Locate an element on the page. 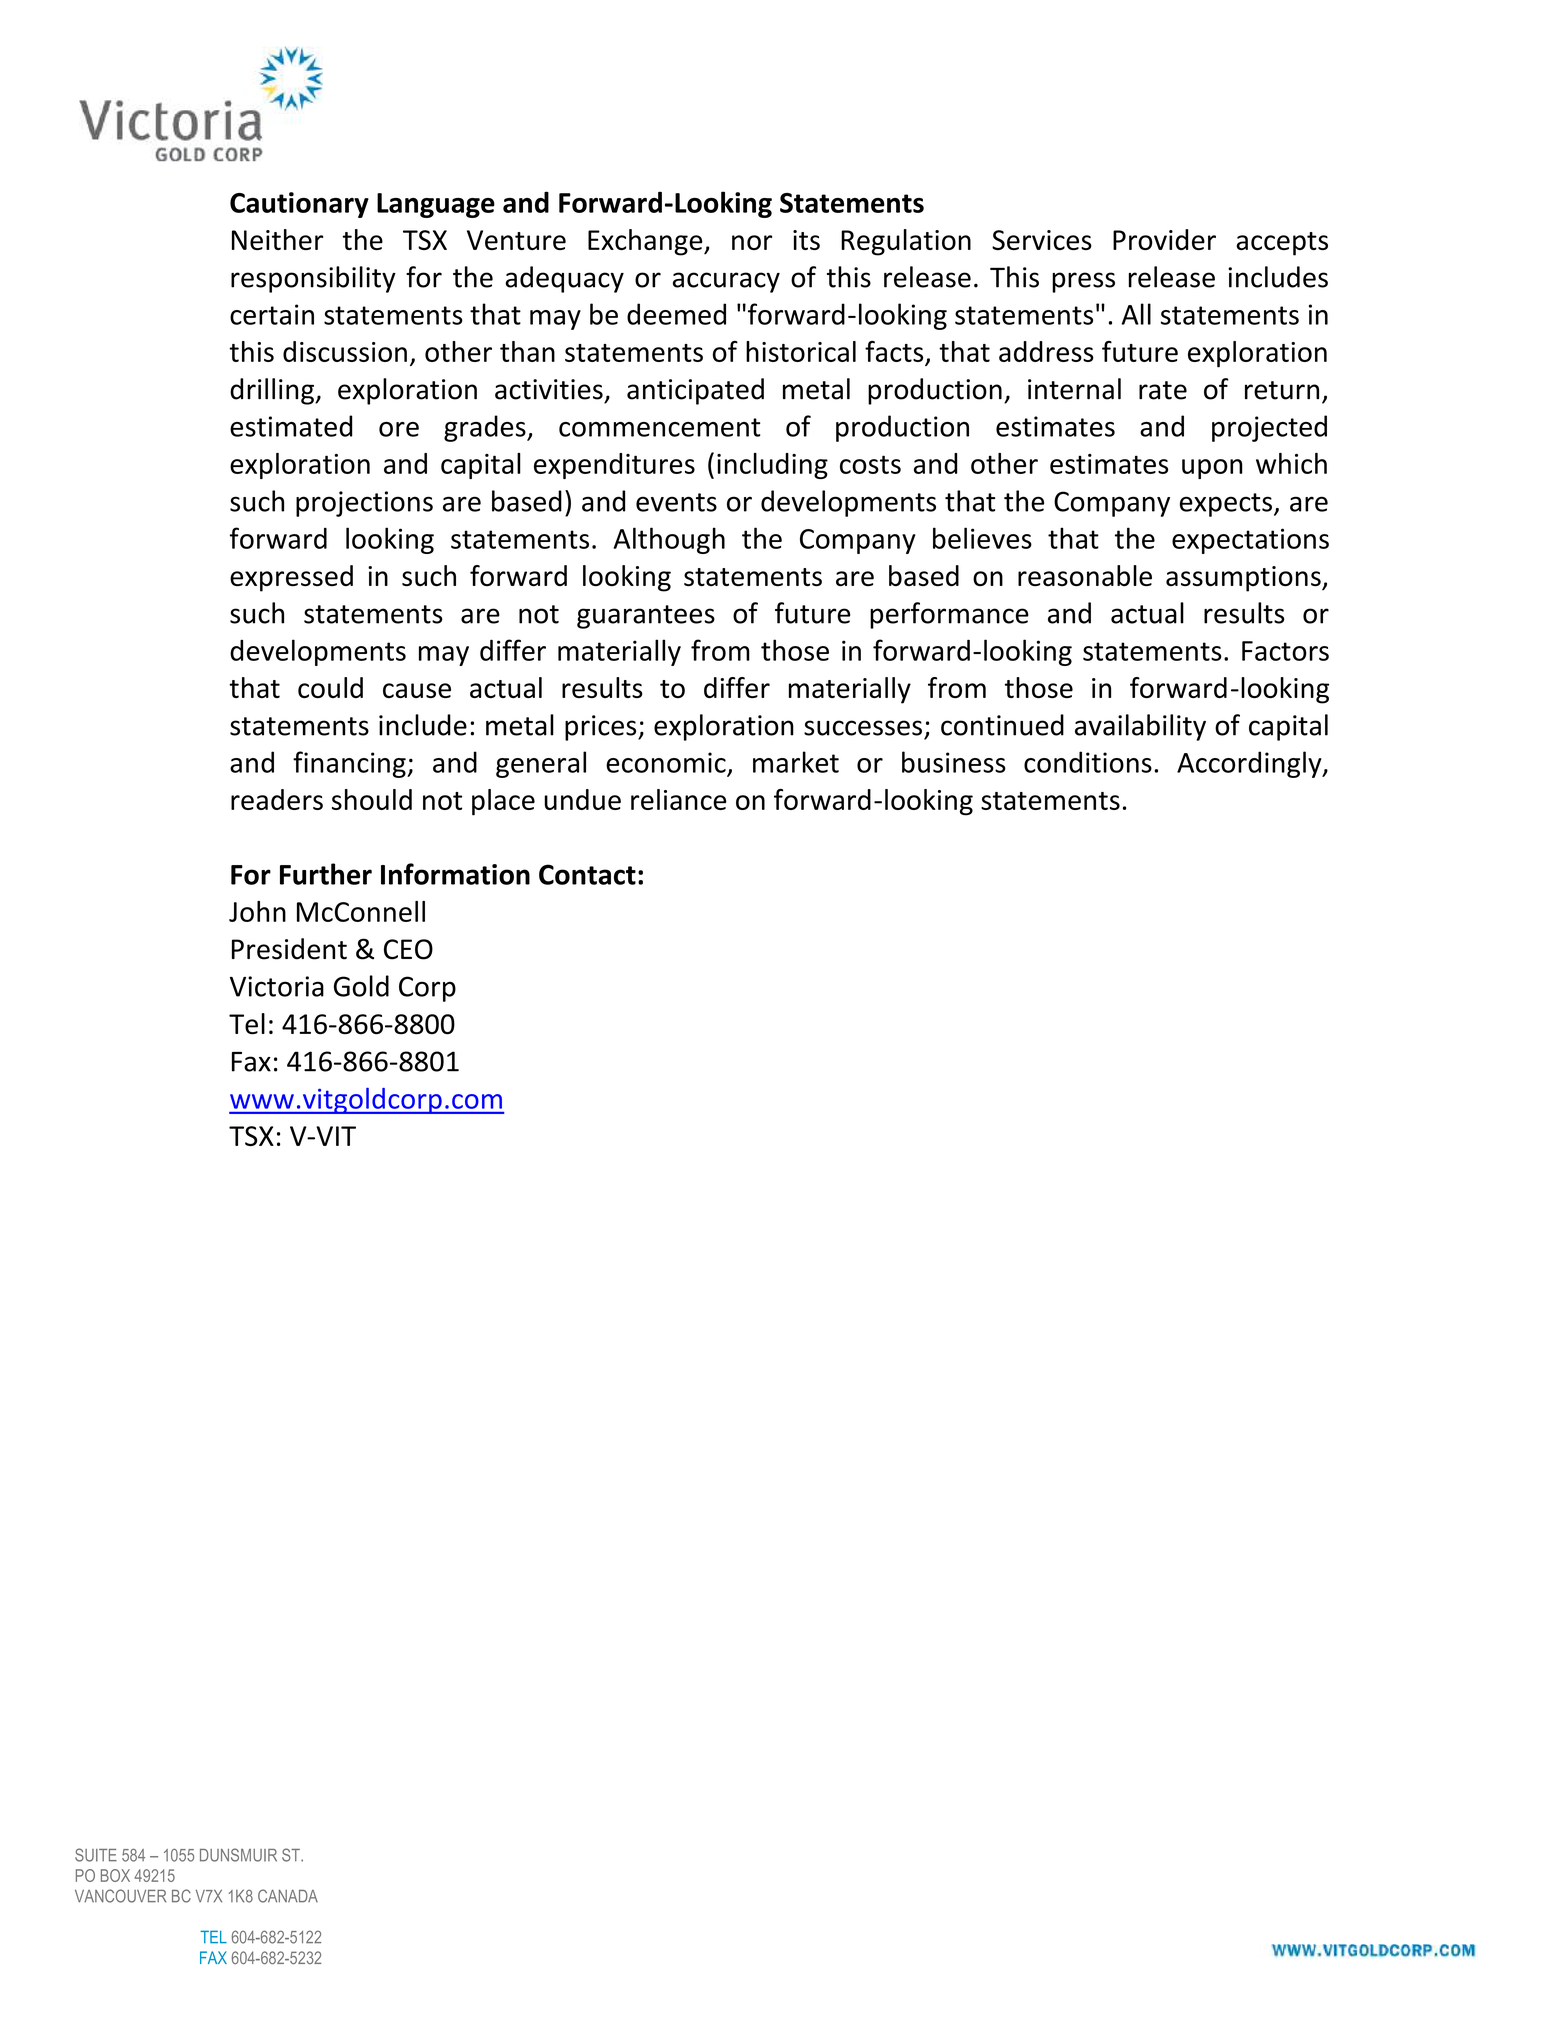 The image size is (1559, 2018). CEO is located at coordinates (408, 949).
